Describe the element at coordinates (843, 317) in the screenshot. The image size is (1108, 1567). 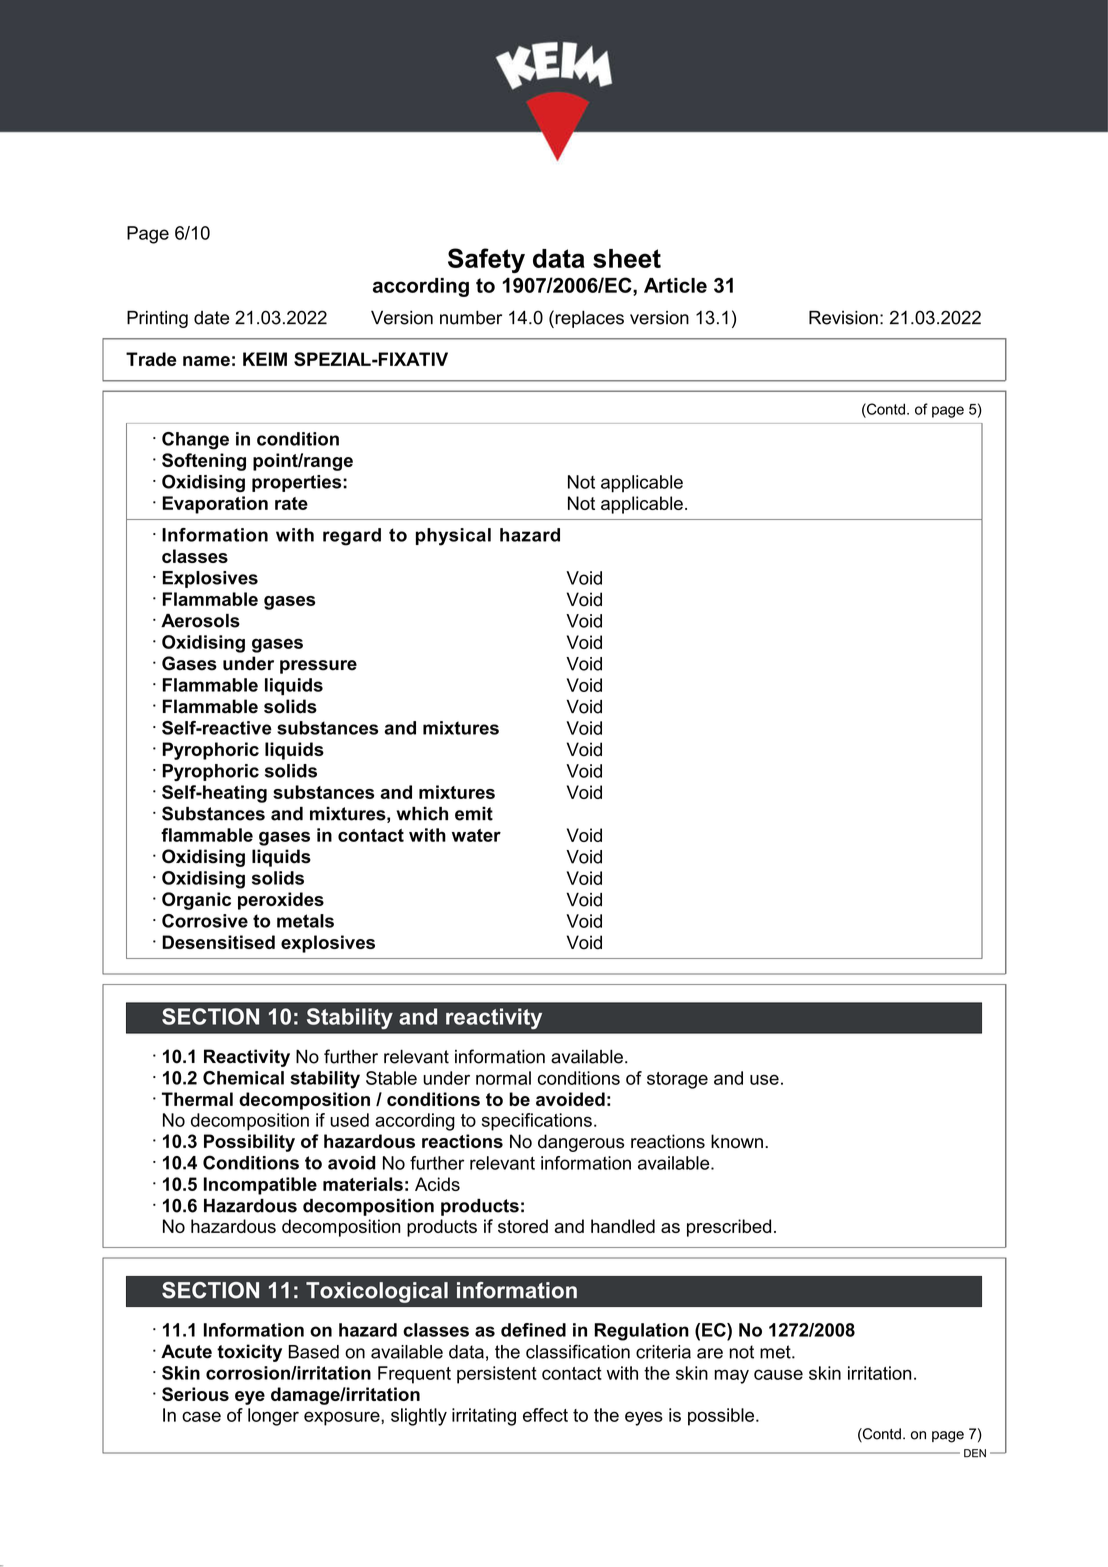
I see `Revision` at that location.
